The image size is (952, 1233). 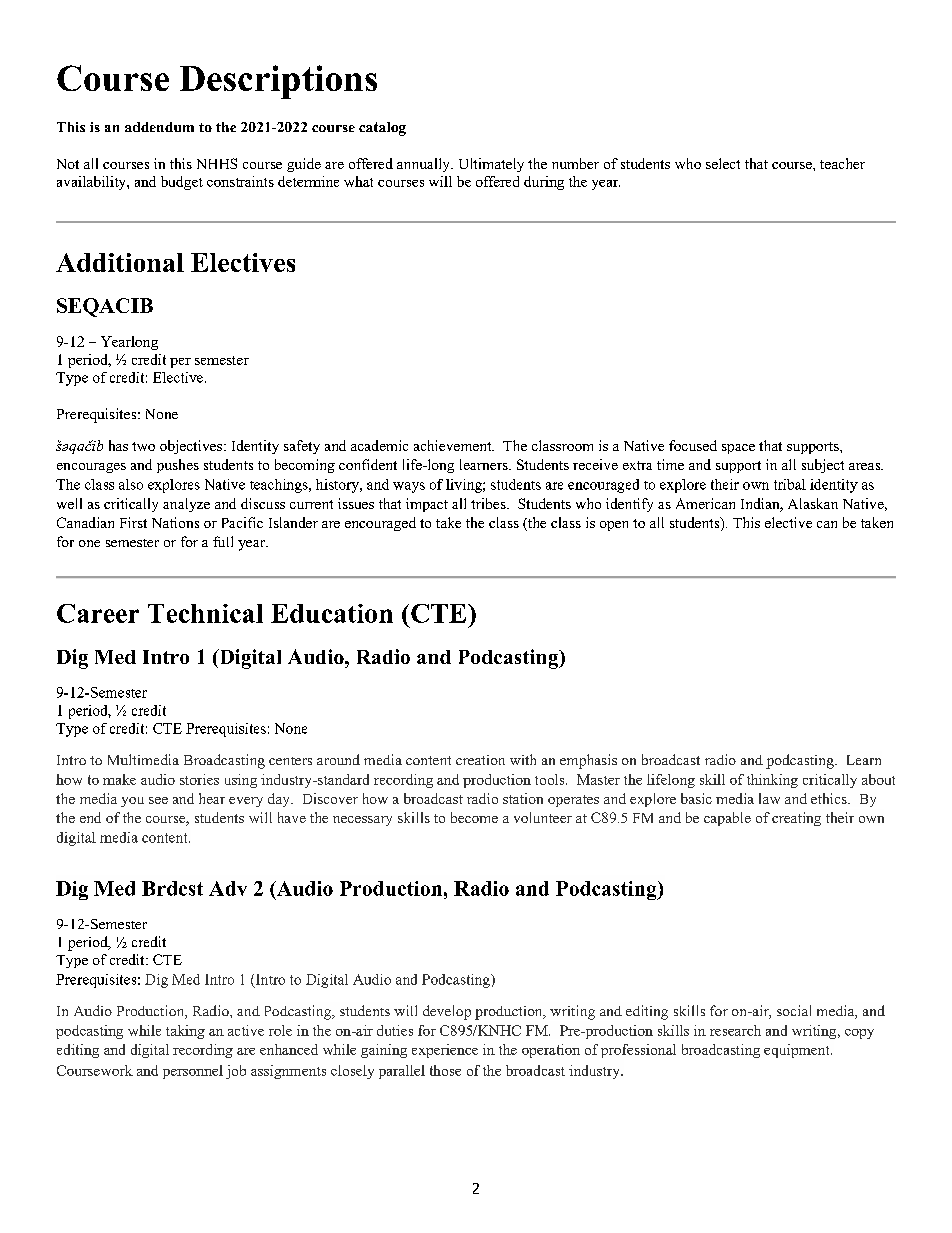 What do you see at coordinates (159, 127) in the image?
I see `addendum` at bounding box center [159, 127].
